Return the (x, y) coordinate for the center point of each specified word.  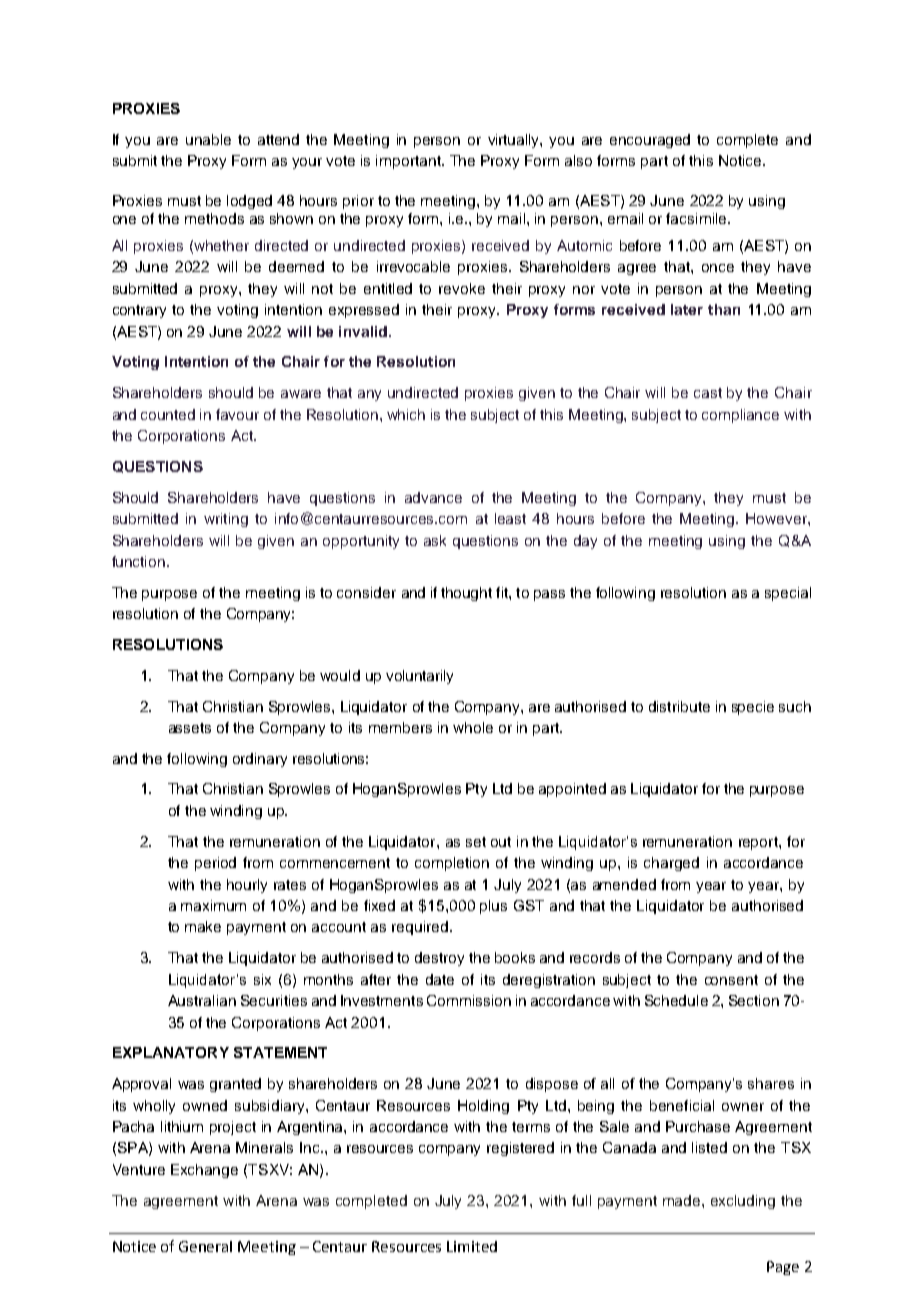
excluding (743, 1202)
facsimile (697, 218)
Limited (472, 1246)
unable (208, 139)
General (205, 1246)
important (409, 162)
